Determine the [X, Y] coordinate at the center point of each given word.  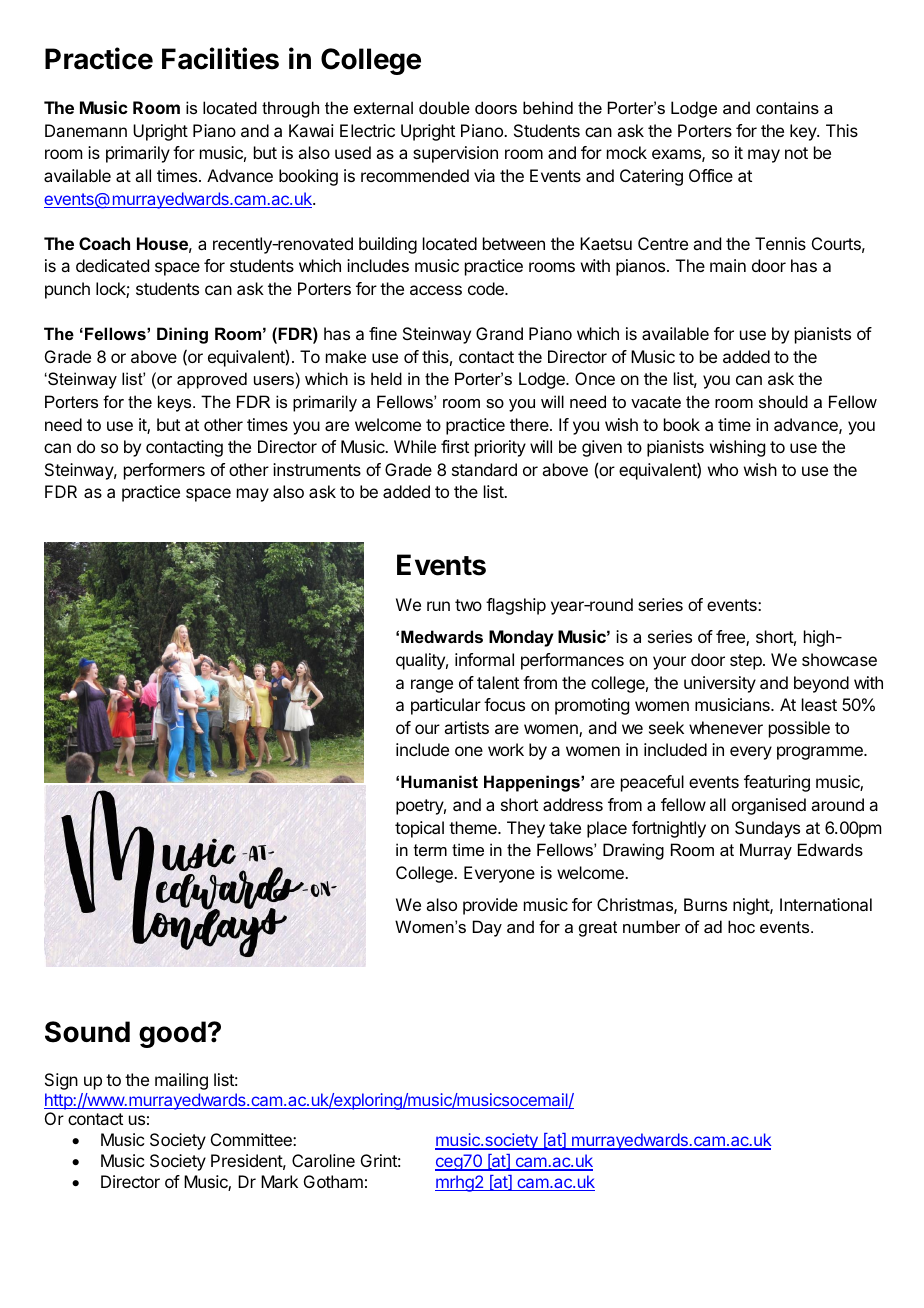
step [747, 662]
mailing [181, 1081]
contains [787, 107]
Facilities [220, 58]
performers [164, 471]
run [438, 606]
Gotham [333, 1181]
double [444, 107]
